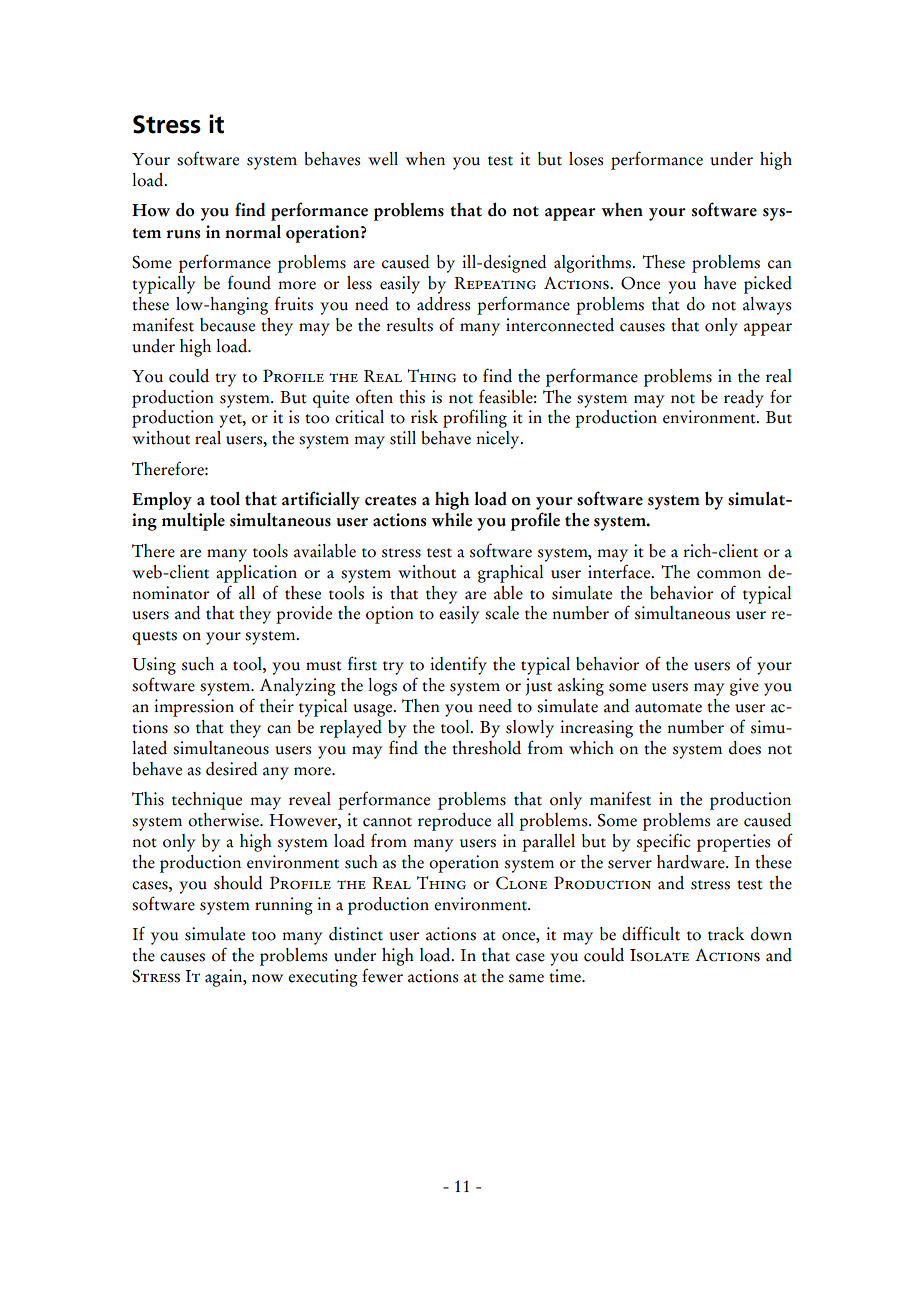 The height and width of the screenshot is (1308, 924). What do you see at coordinates (253, 232) in the screenshot?
I see `normal` at bounding box center [253, 232].
